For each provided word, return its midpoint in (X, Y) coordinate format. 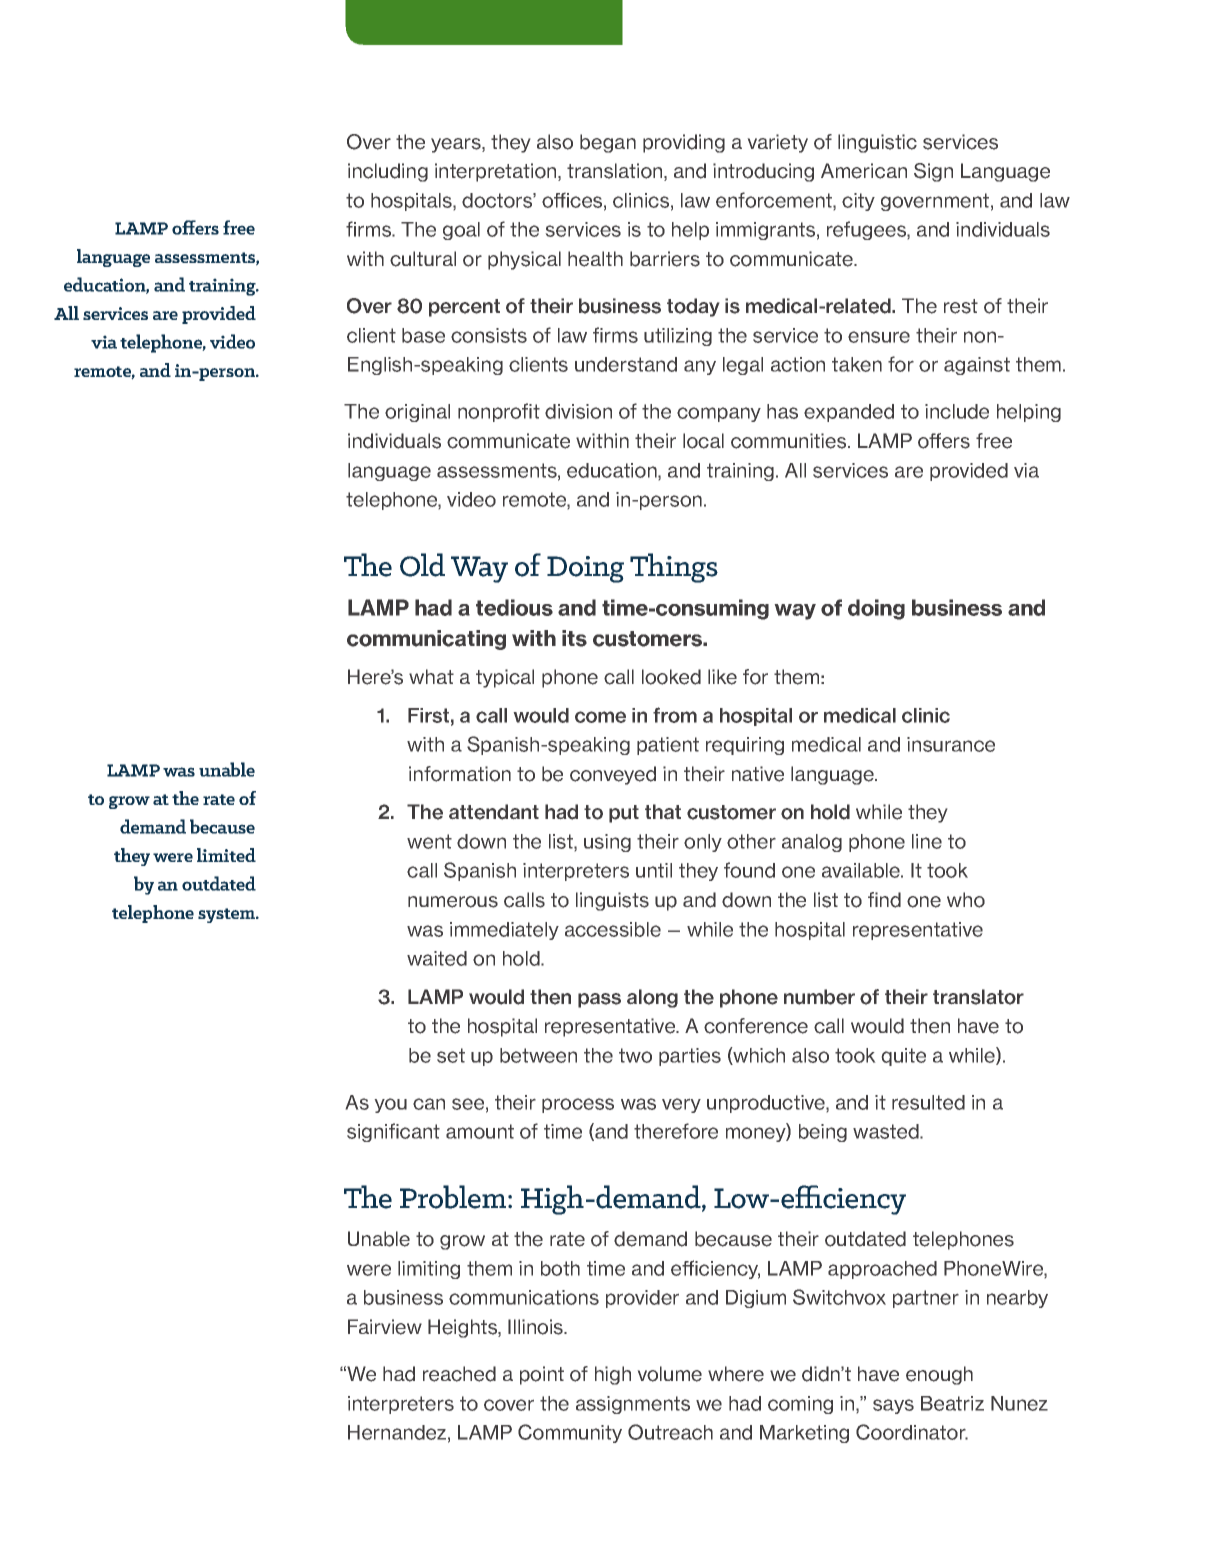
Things (674, 568)
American (864, 171)
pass (599, 1000)
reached (459, 1374)
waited (437, 958)
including (388, 172)
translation (616, 172)
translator (978, 997)
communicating (426, 640)
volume (669, 1374)
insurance (951, 744)
